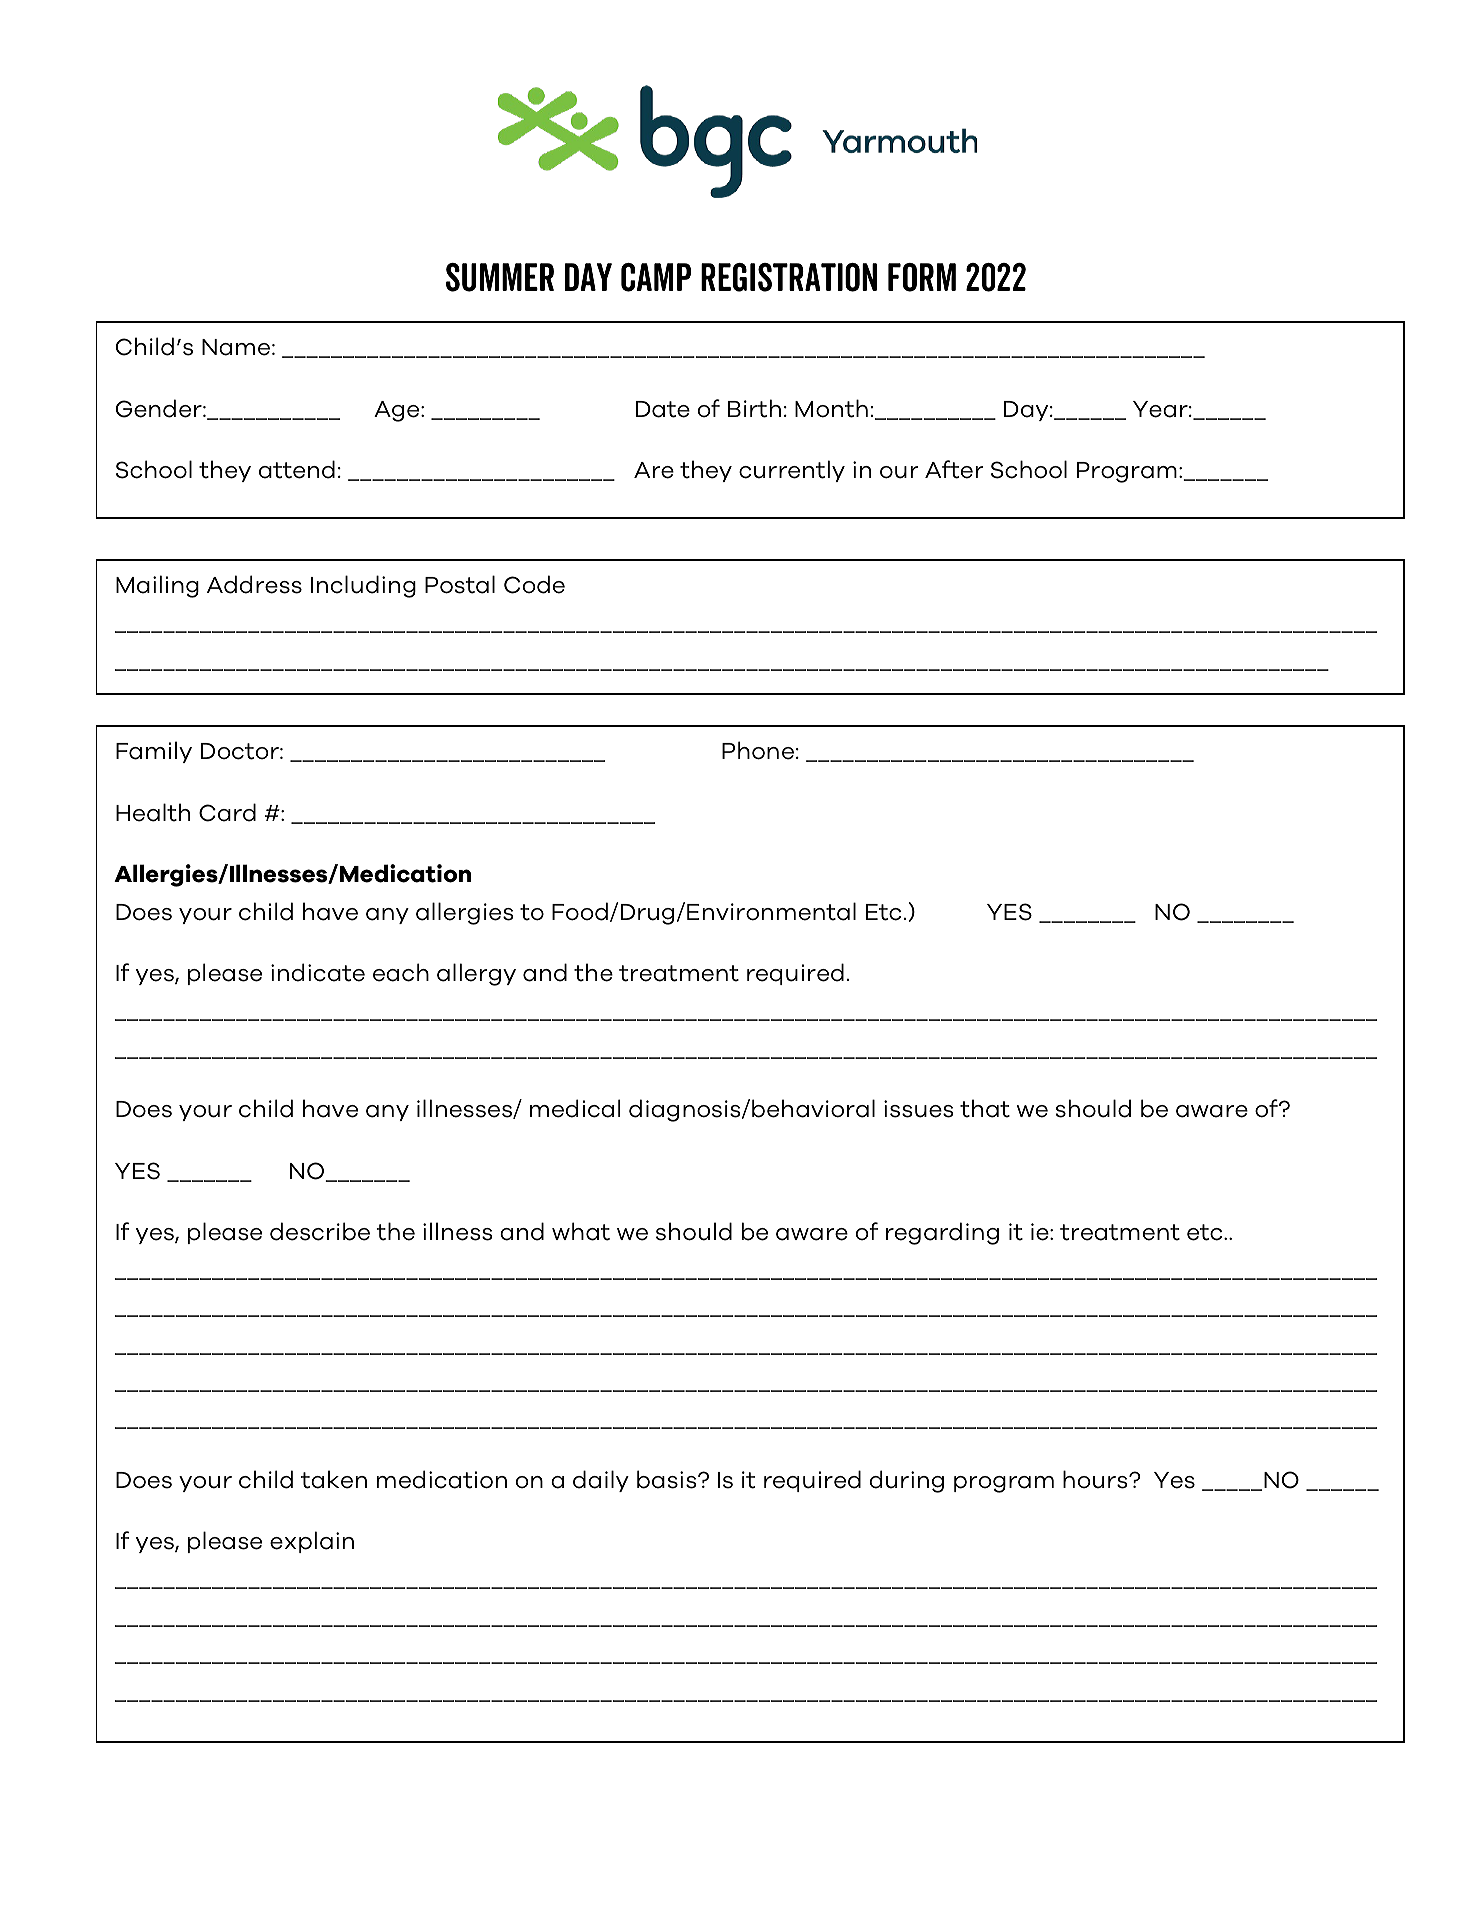 The width and height of the document is (1472, 1905). I want to click on Camp, so click(656, 277).
